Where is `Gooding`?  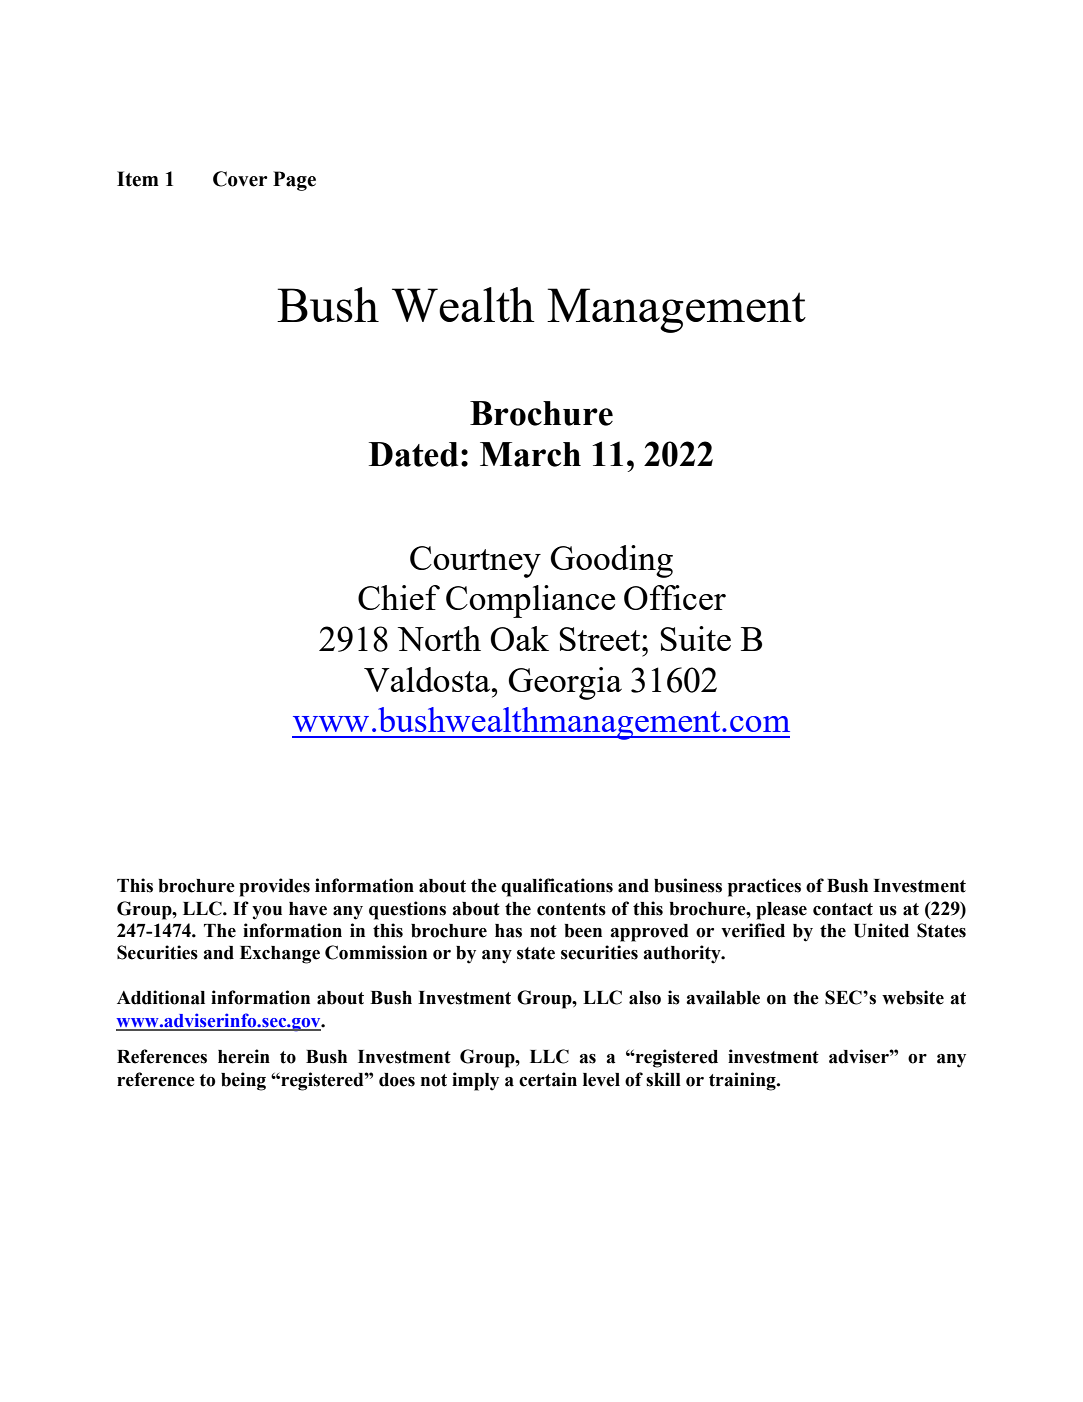
Gooding is located at coordinates (611, 561).
